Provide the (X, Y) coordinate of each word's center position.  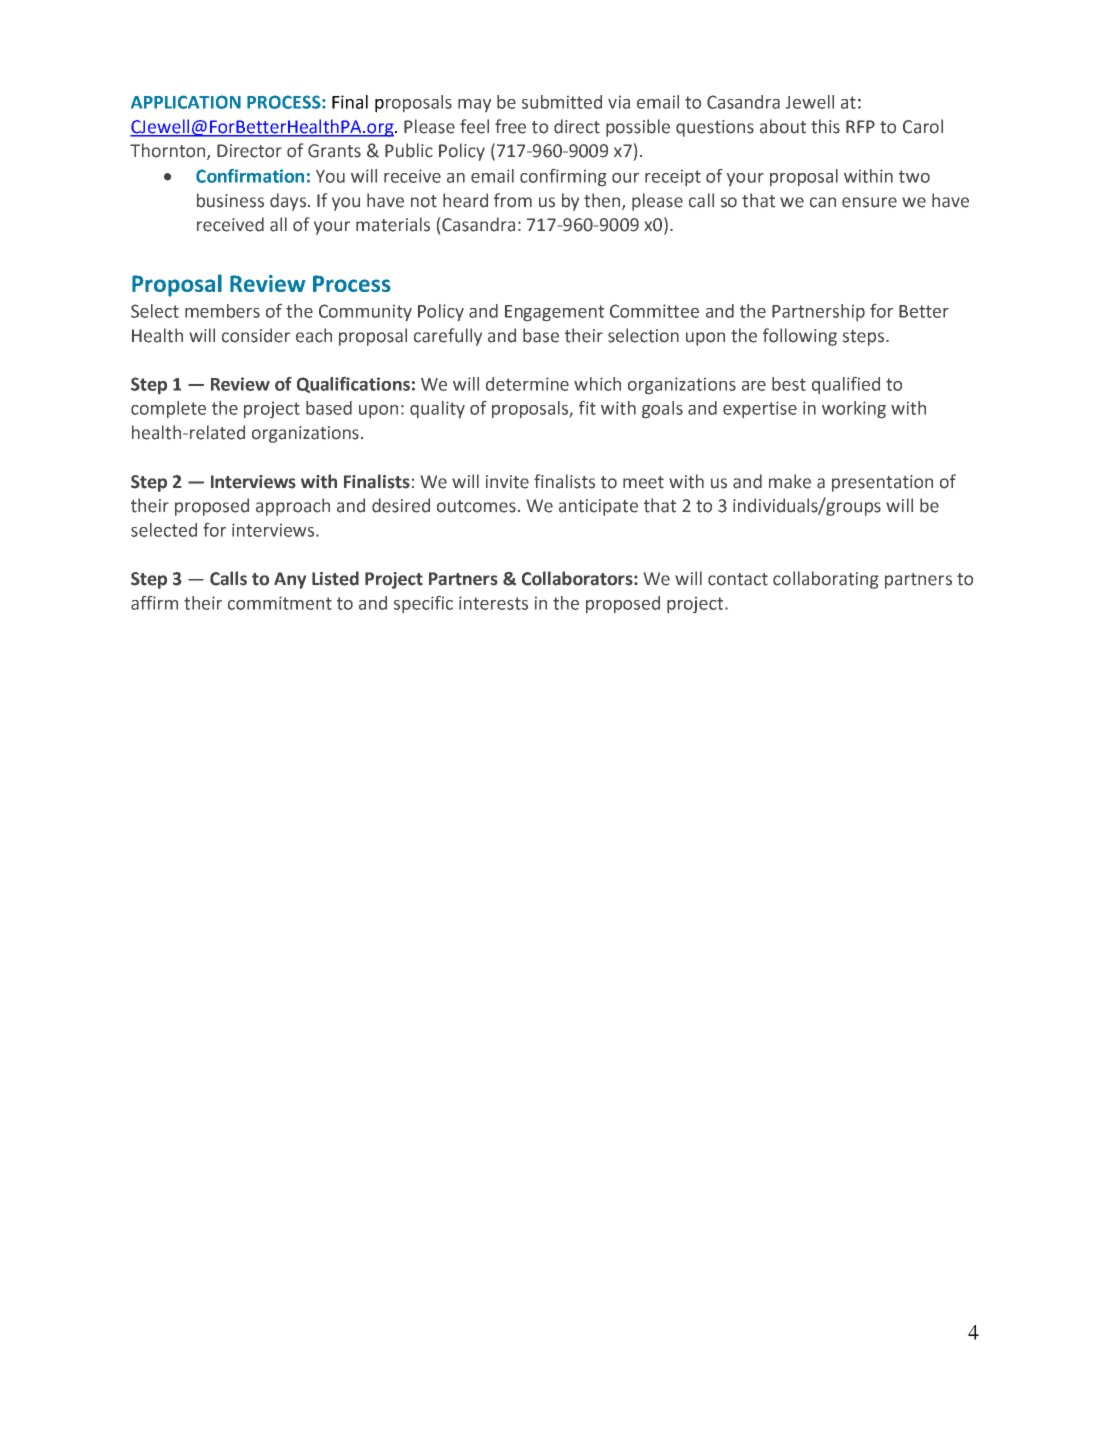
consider (256, 335)
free (510, 126)
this (825, 126)
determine (527, 384)
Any (290, 580)
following (800, 337)
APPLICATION (186, 102)
